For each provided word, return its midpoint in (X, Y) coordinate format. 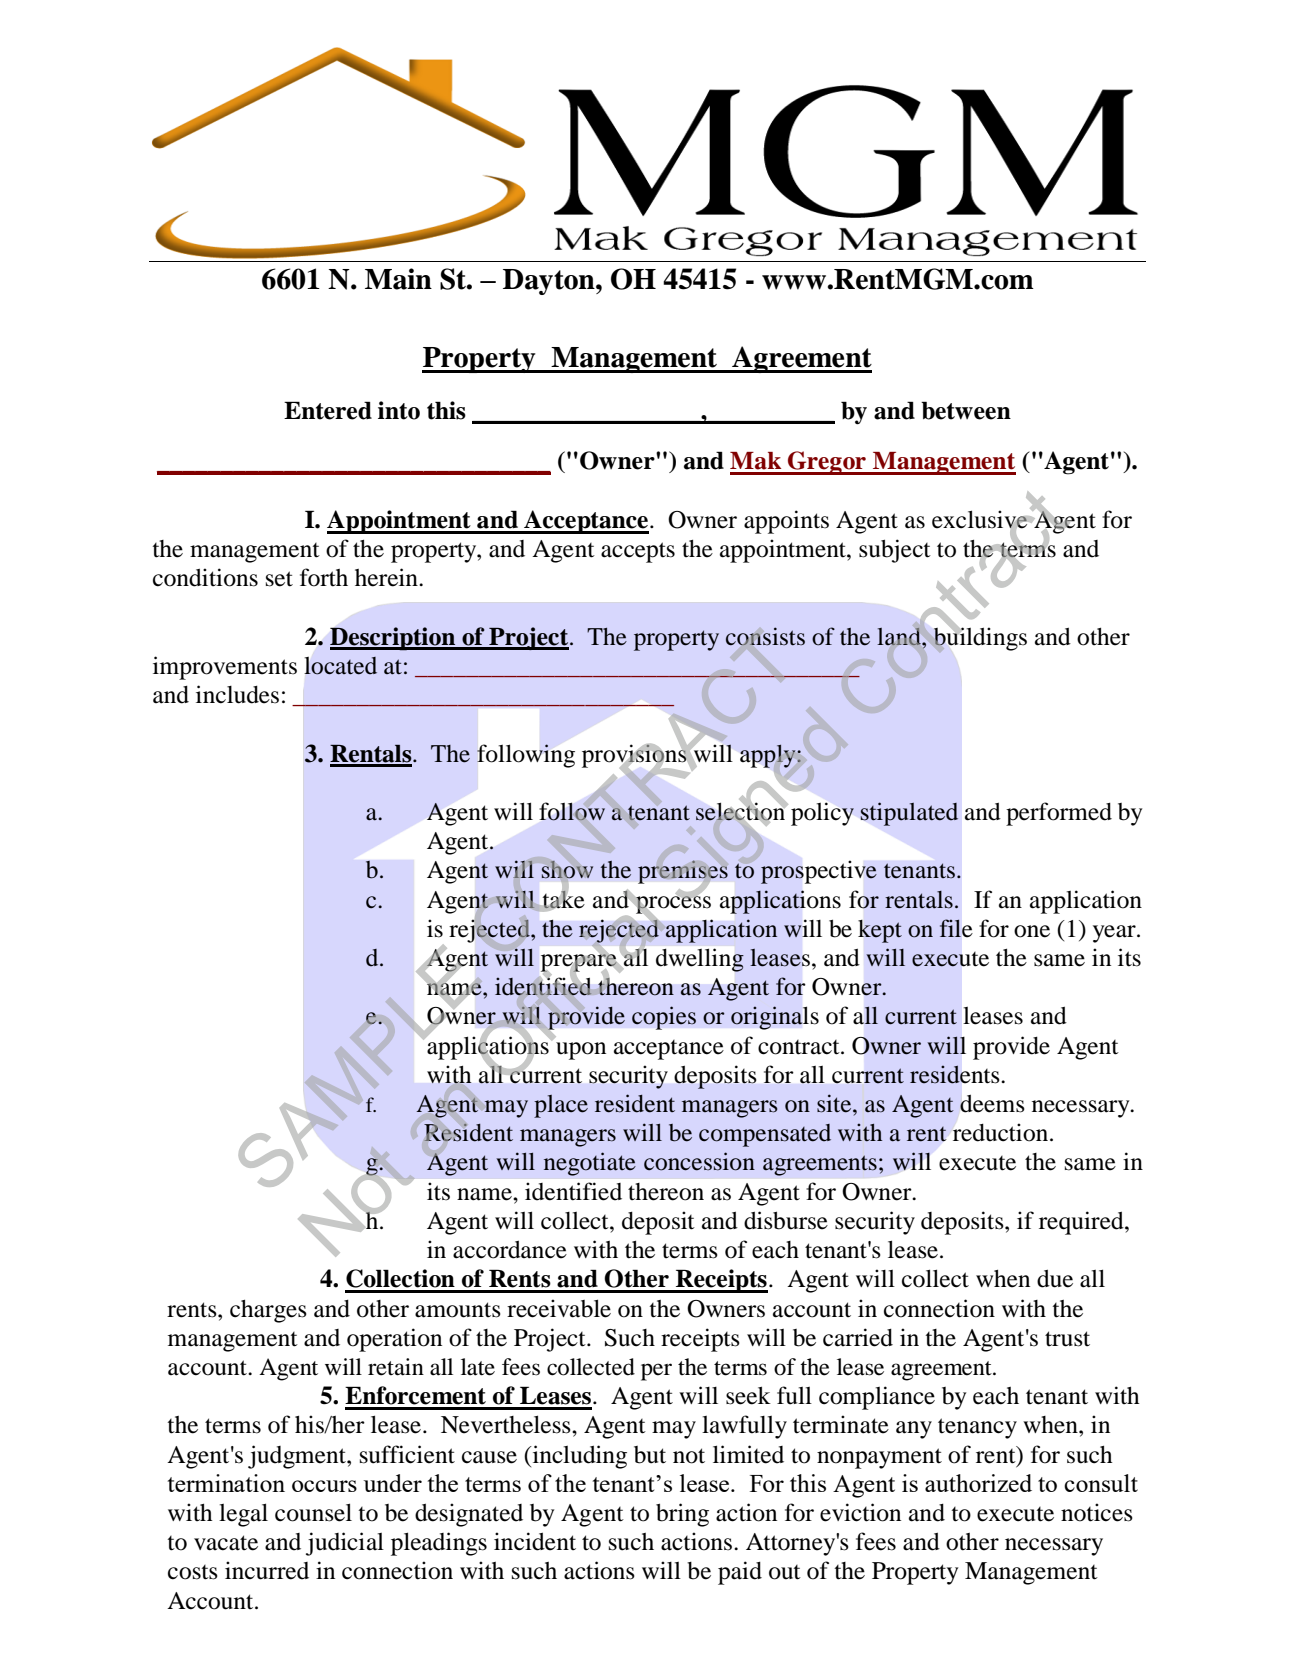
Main (398, 279)
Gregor (827, 463)
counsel (313, 1512)
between (966, 410)
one (1032, 931)
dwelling (700, 960)
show (567, 870)
